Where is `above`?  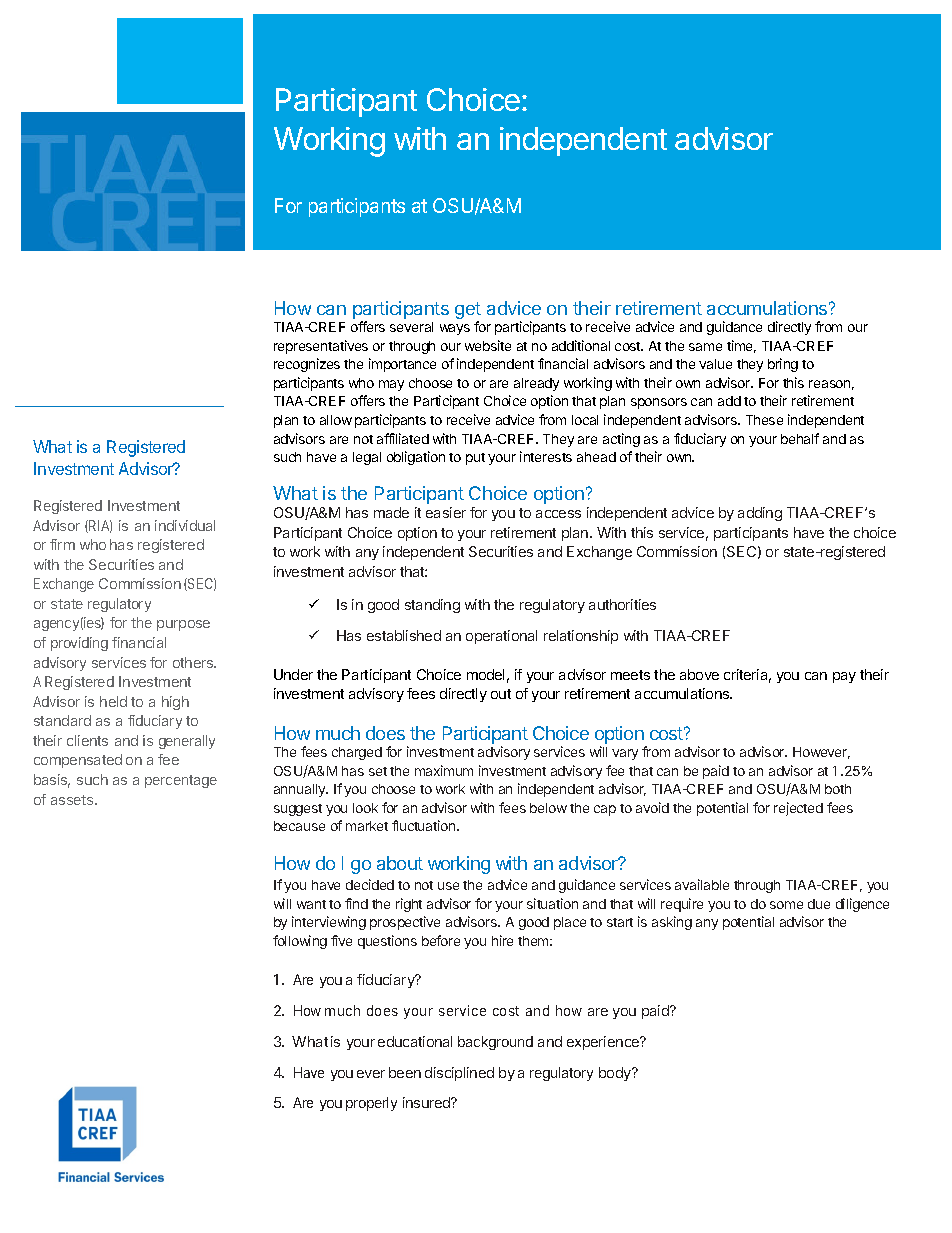 above is located at coordinates (699, 674).
